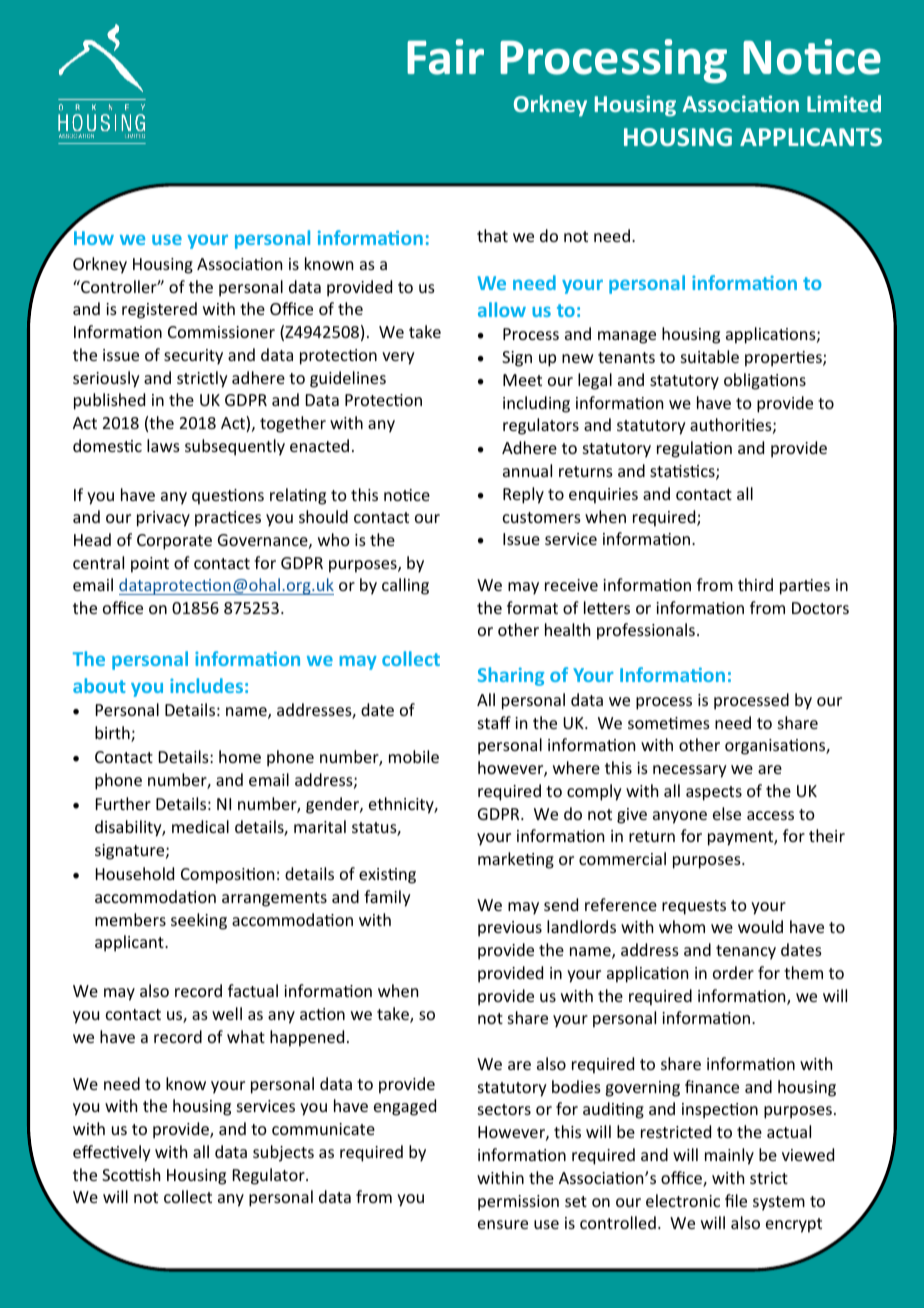  I want to click on third, so click(755, 584).
